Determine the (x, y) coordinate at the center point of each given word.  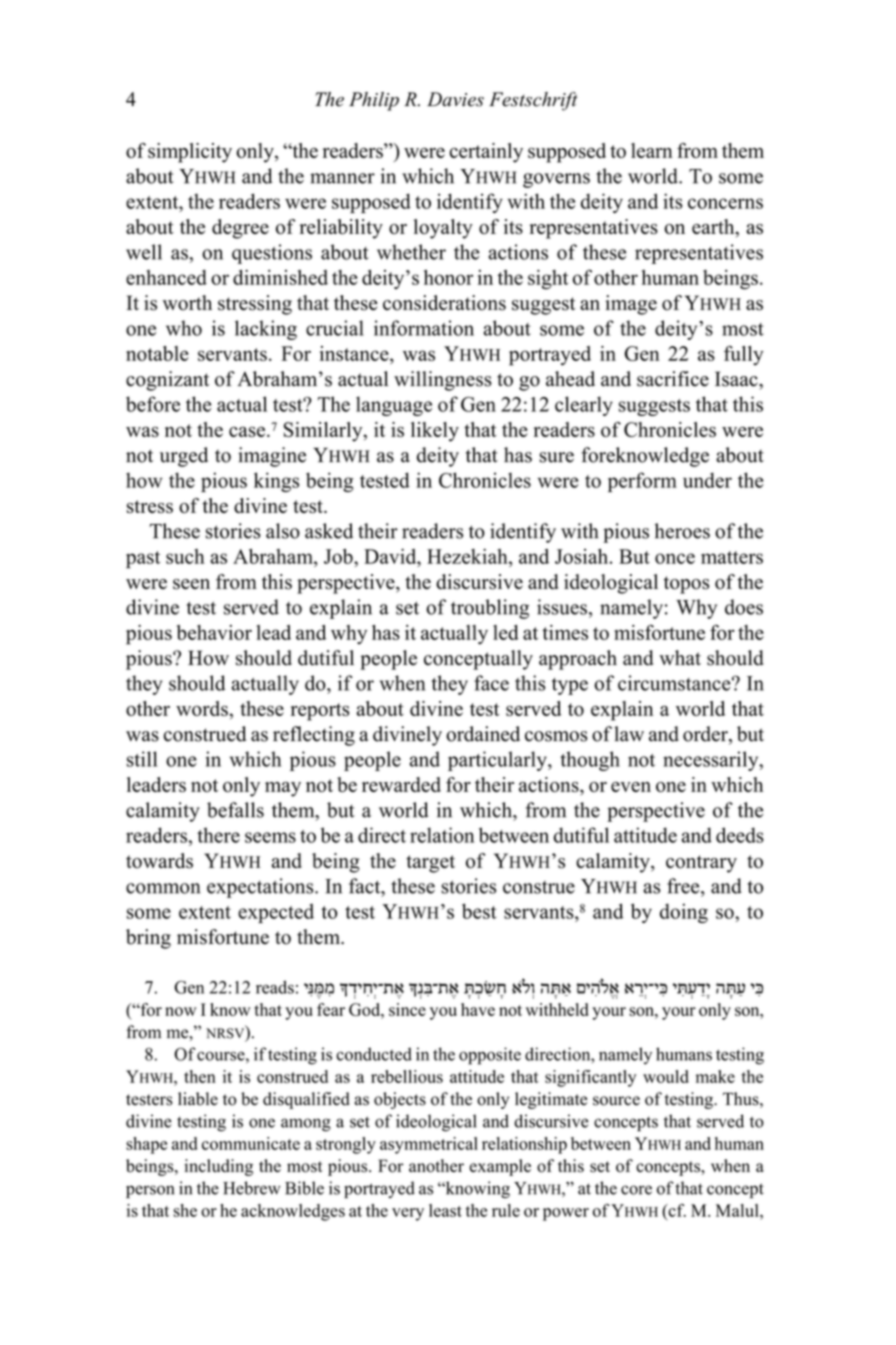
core (636, 1190)
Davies (455, 99)
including (218, 1167)
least (445, 1210)
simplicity (190, 153)
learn (652, 150)
